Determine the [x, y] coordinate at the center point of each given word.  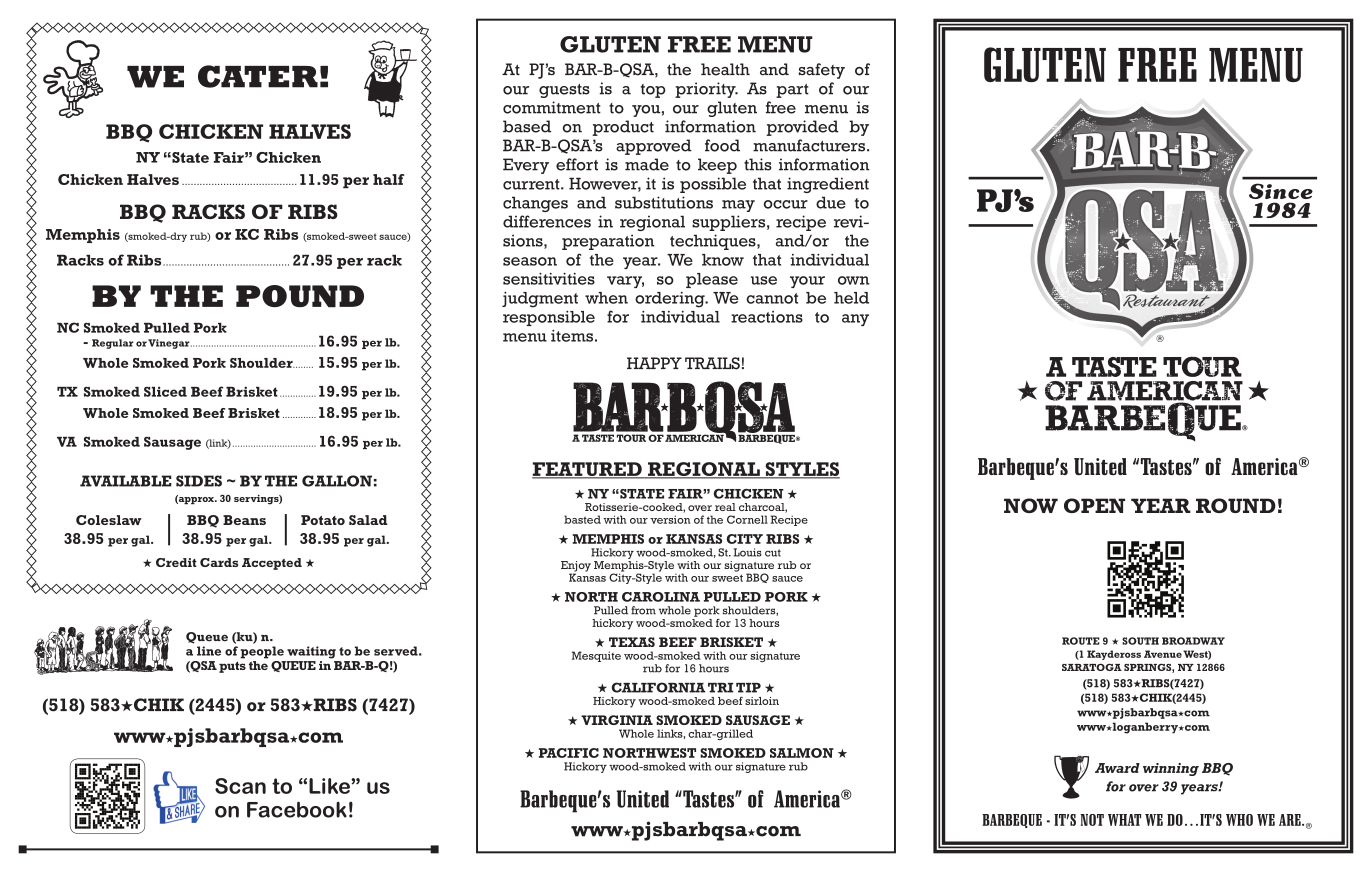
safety [822, 71]
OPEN [1094, 505]
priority [706, 90]
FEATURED [588, 470]
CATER [258, 76]
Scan [240, 786]
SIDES [199, 481]
